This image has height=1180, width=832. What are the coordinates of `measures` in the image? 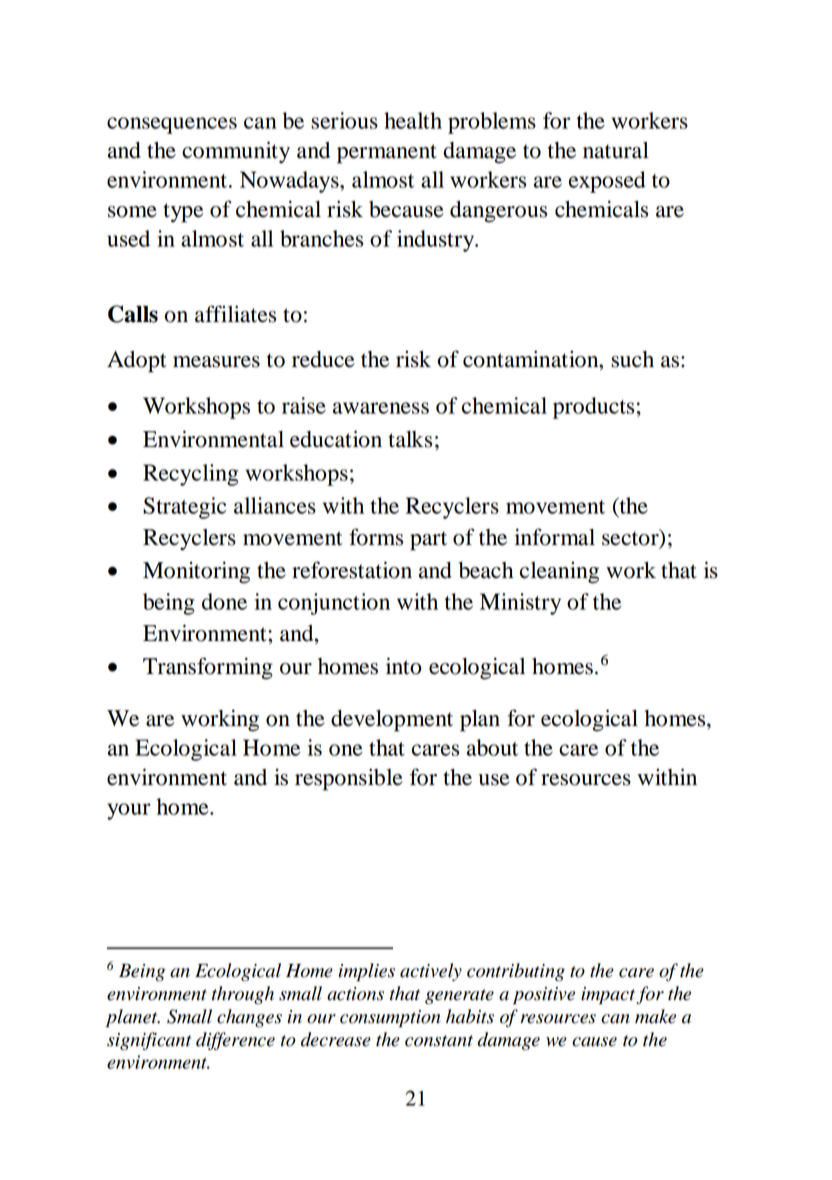 It's located at (216, 362).
